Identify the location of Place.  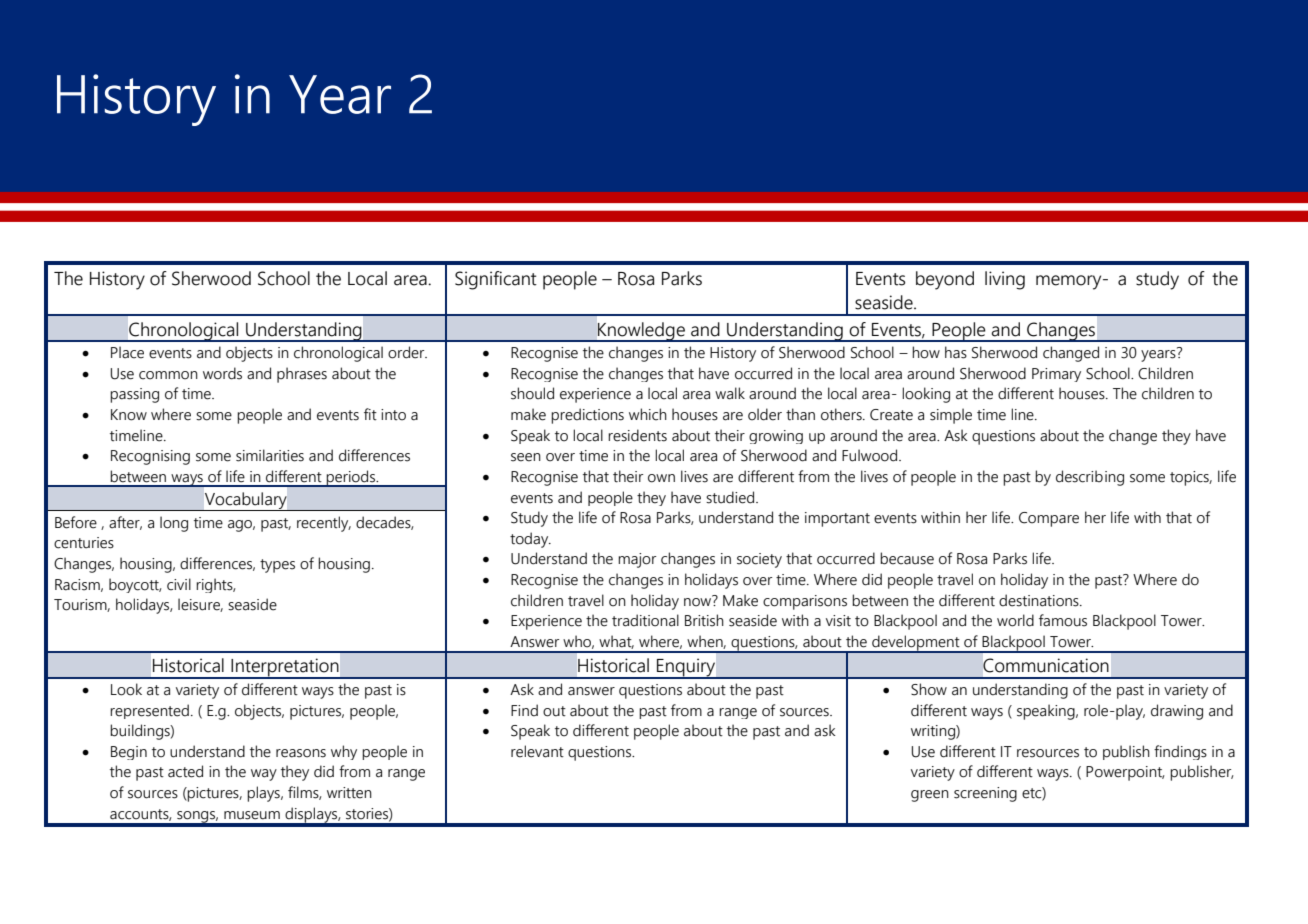
(127, 352).
